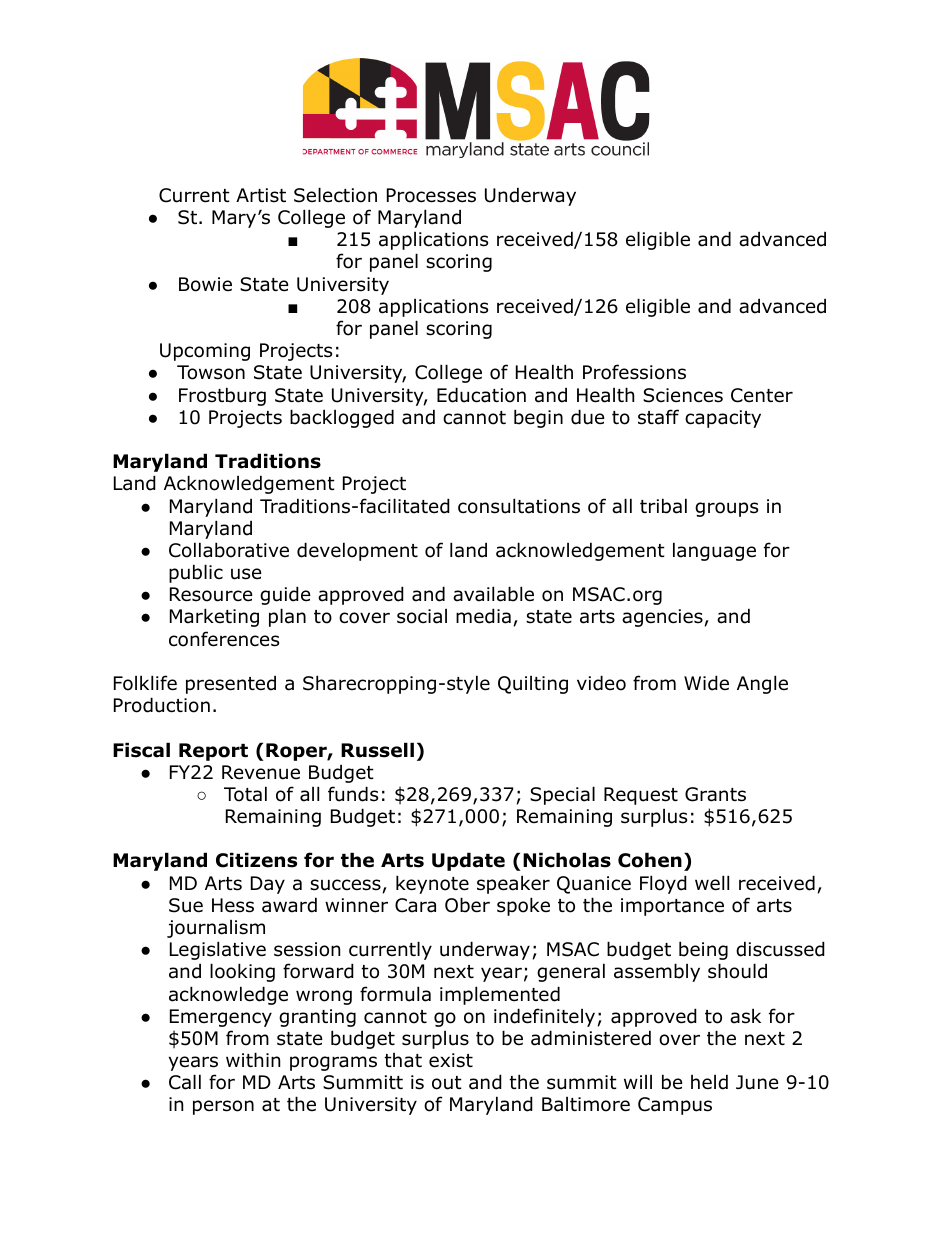 Image resolution: width=952 pixels, height=1233 pixels. Describe the element at coordinates (229, 550) in the screenshot. I see `Collaborative` at that location.
